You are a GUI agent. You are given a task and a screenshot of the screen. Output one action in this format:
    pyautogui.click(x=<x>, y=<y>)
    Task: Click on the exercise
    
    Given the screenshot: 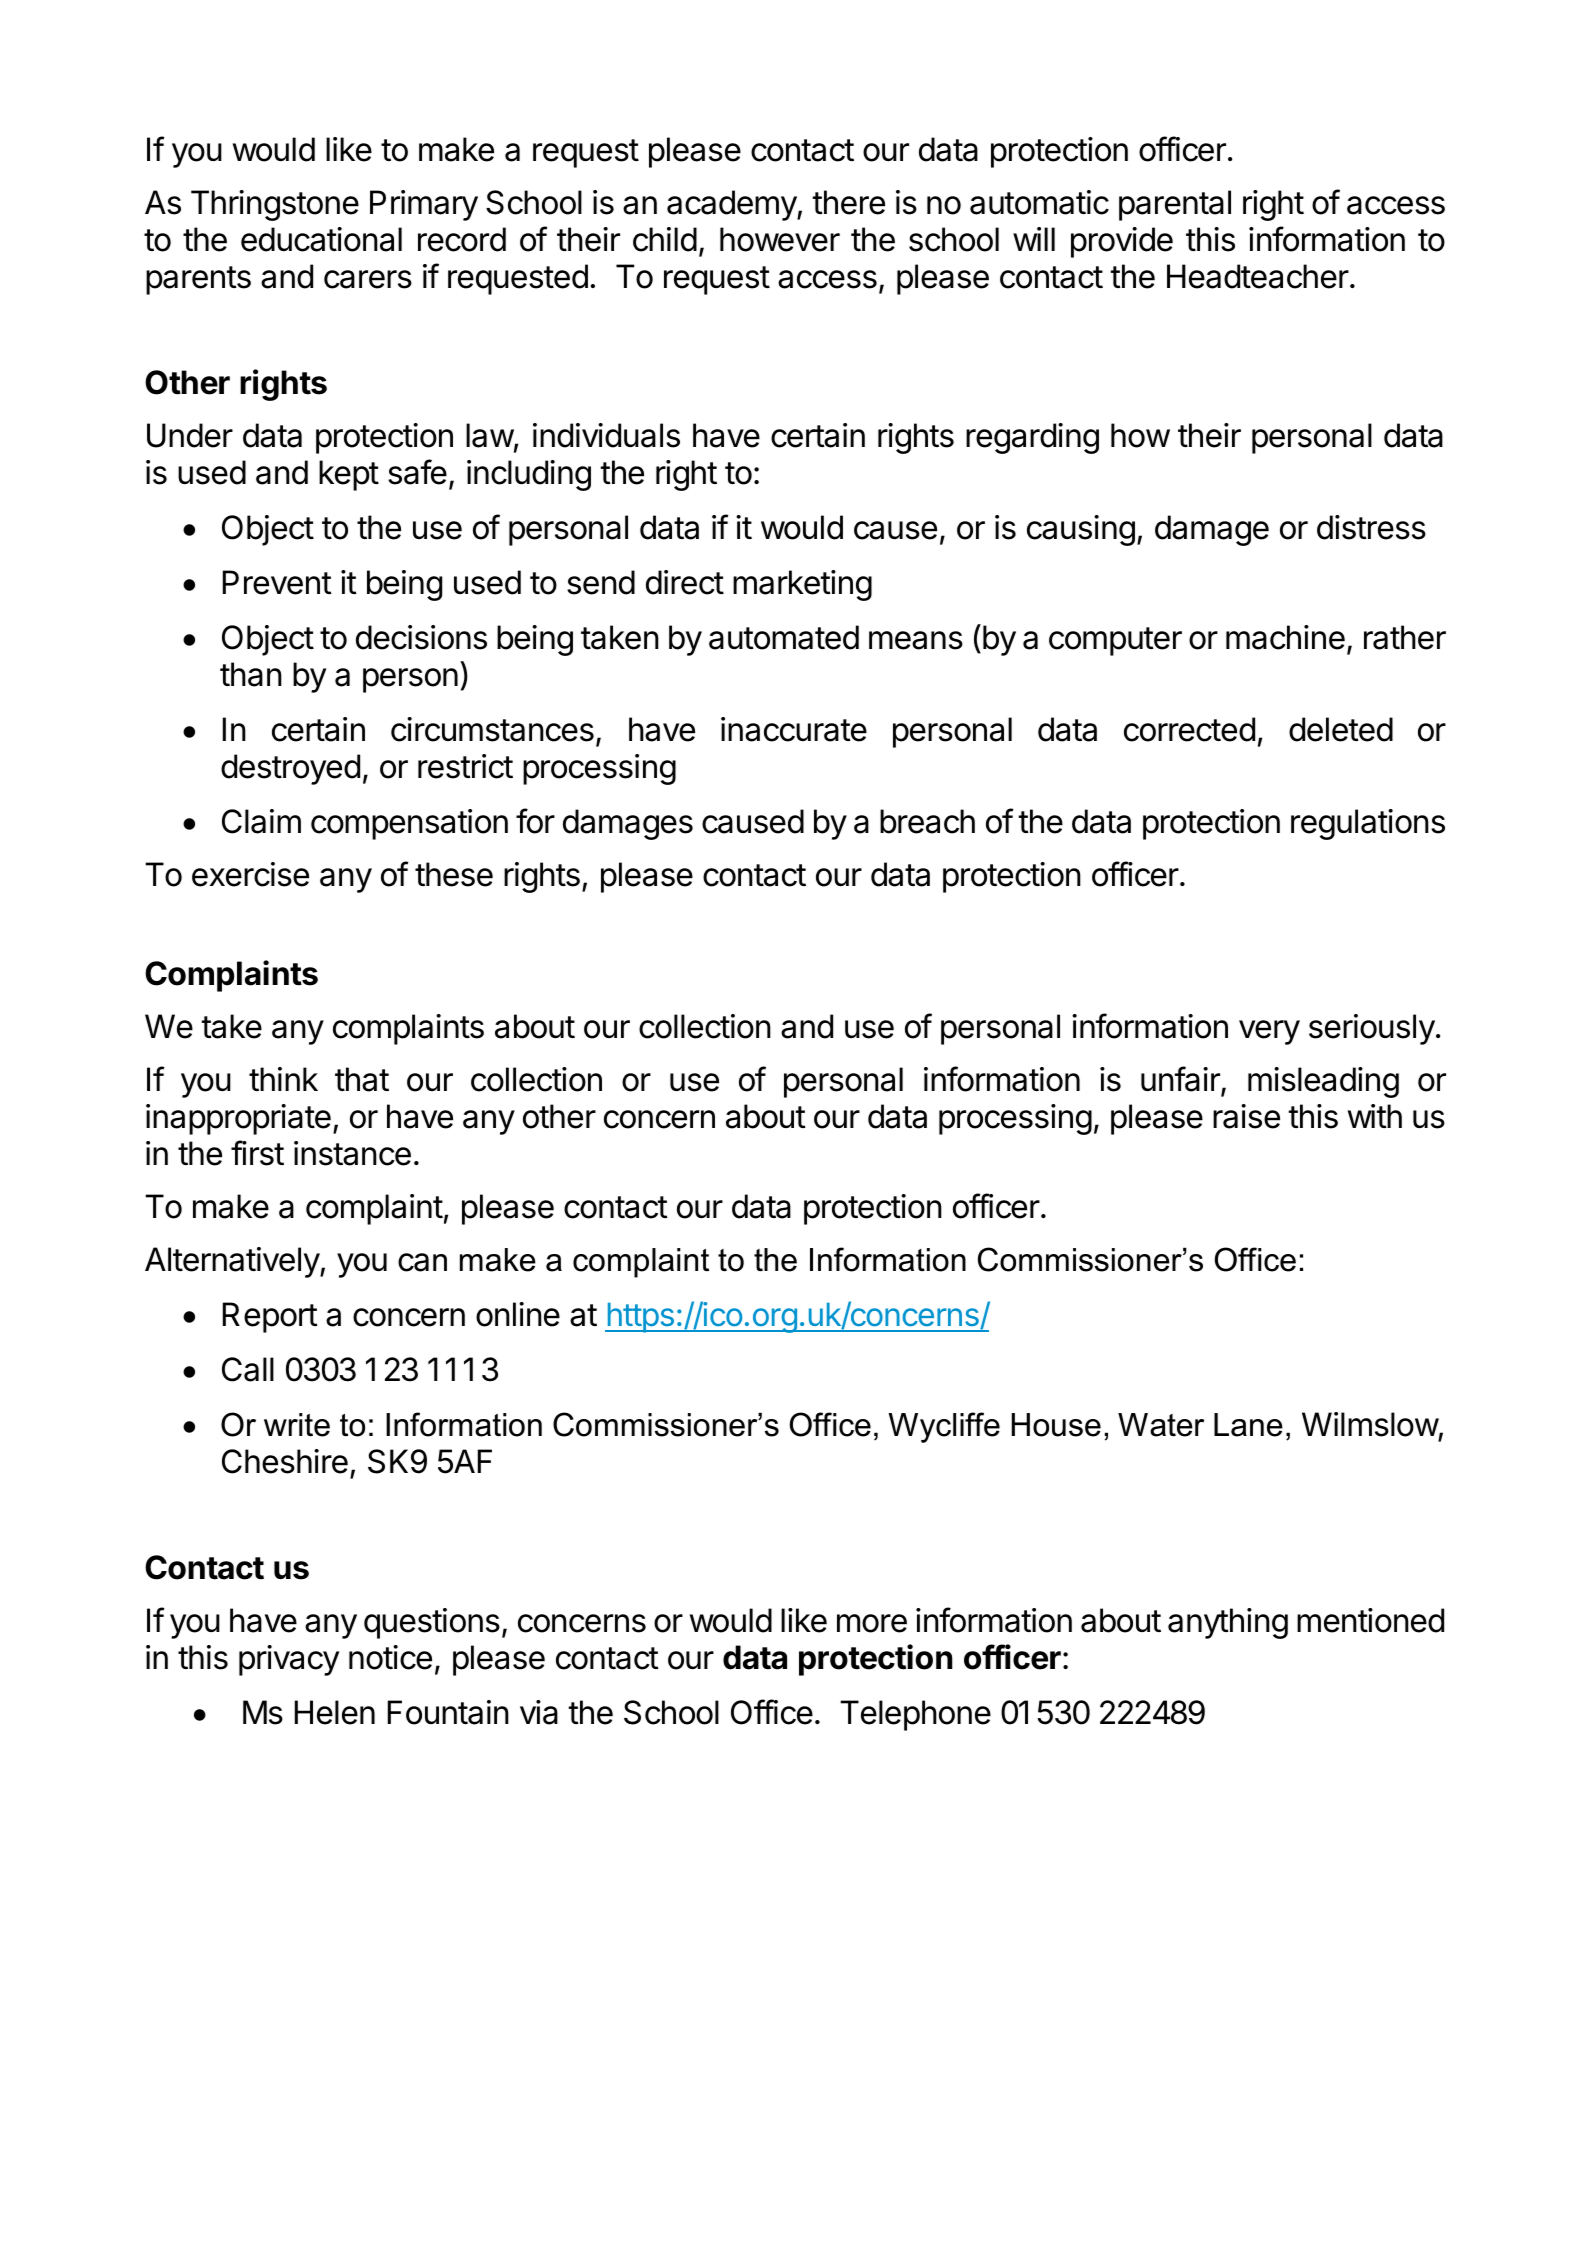 What is the action you would take?
    pyautogui.click(x=250, y=874)
